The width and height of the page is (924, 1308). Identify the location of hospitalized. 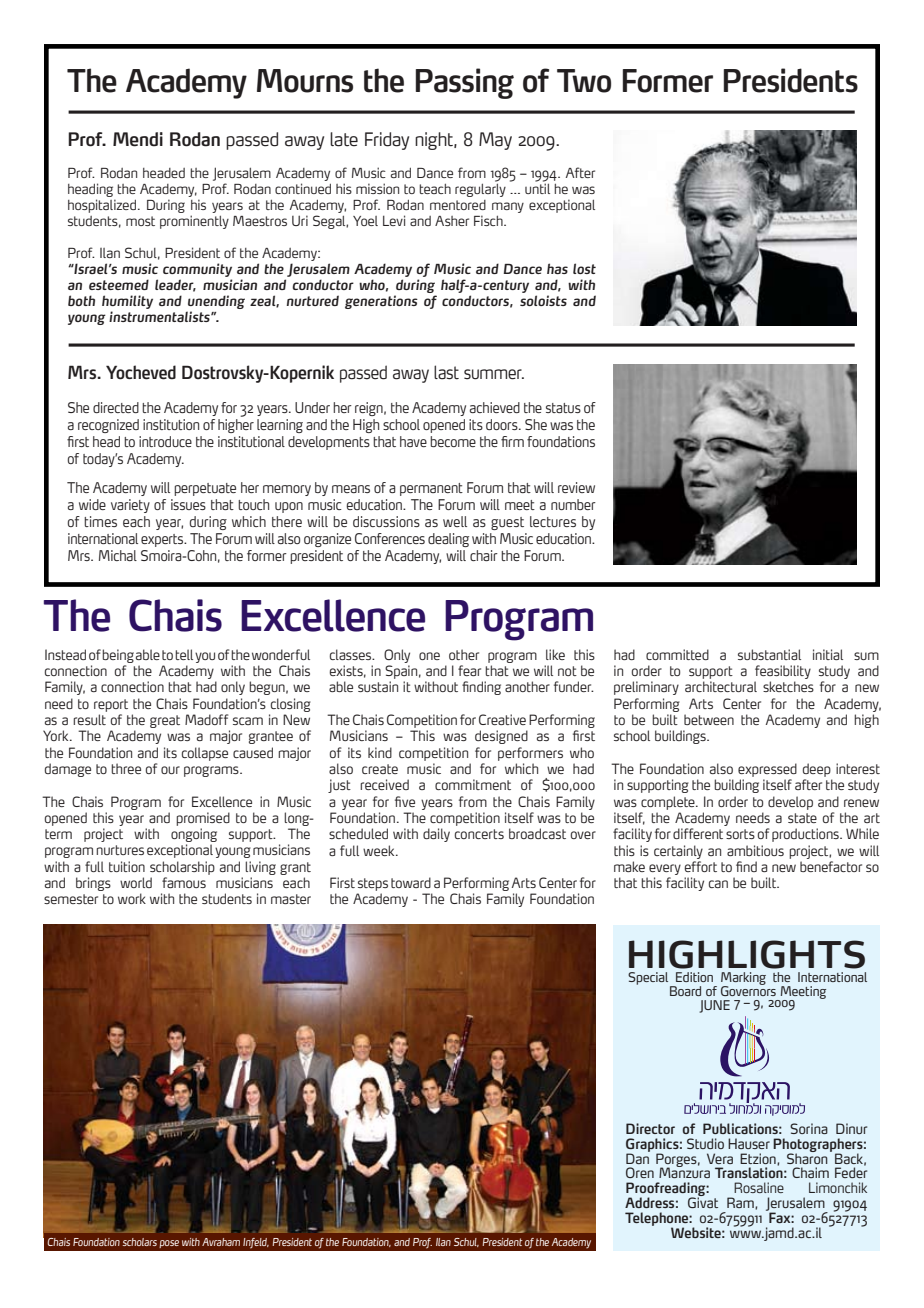
(102, 206).
